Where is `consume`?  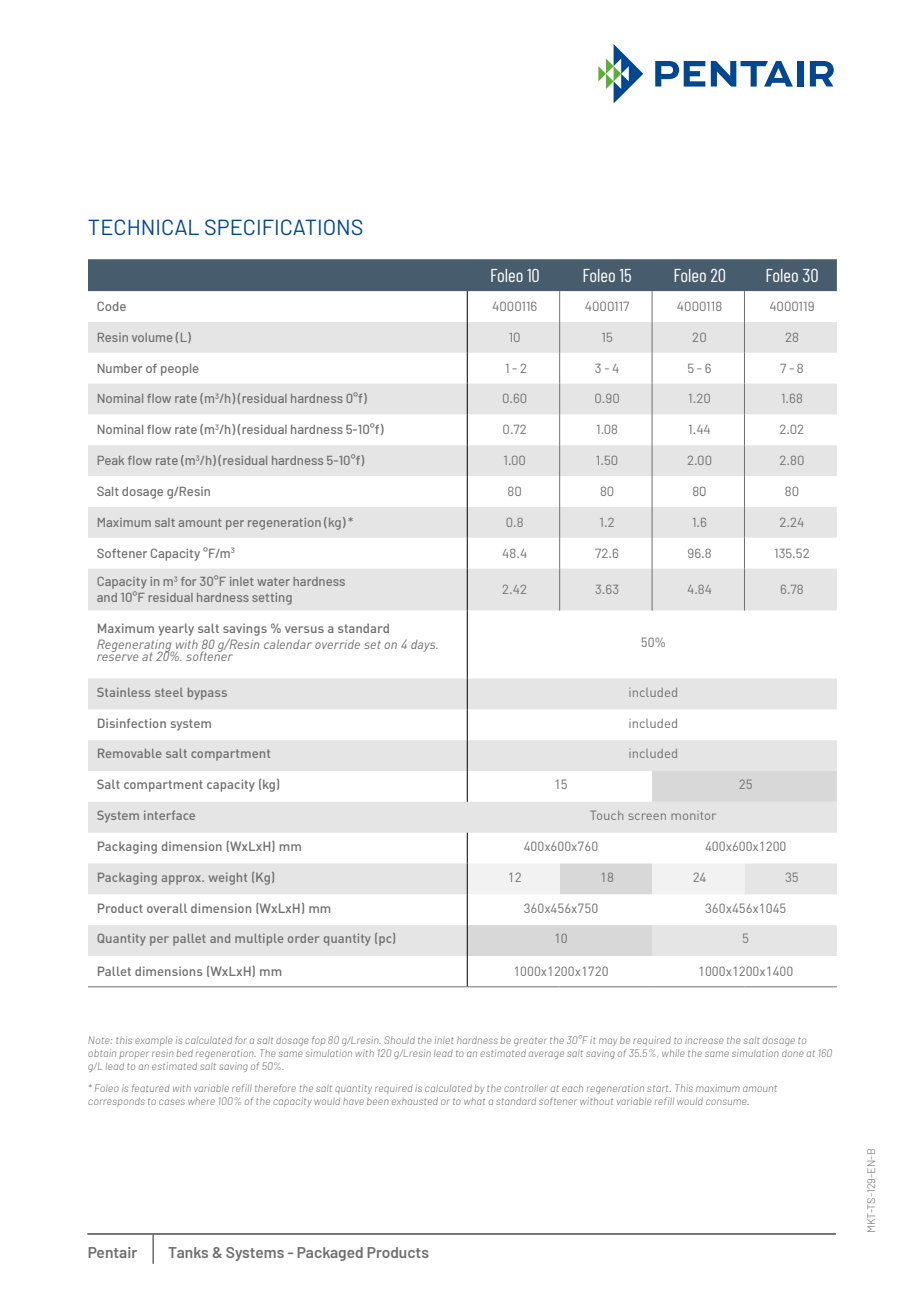 consume is located at coordinates (727, 1102).
